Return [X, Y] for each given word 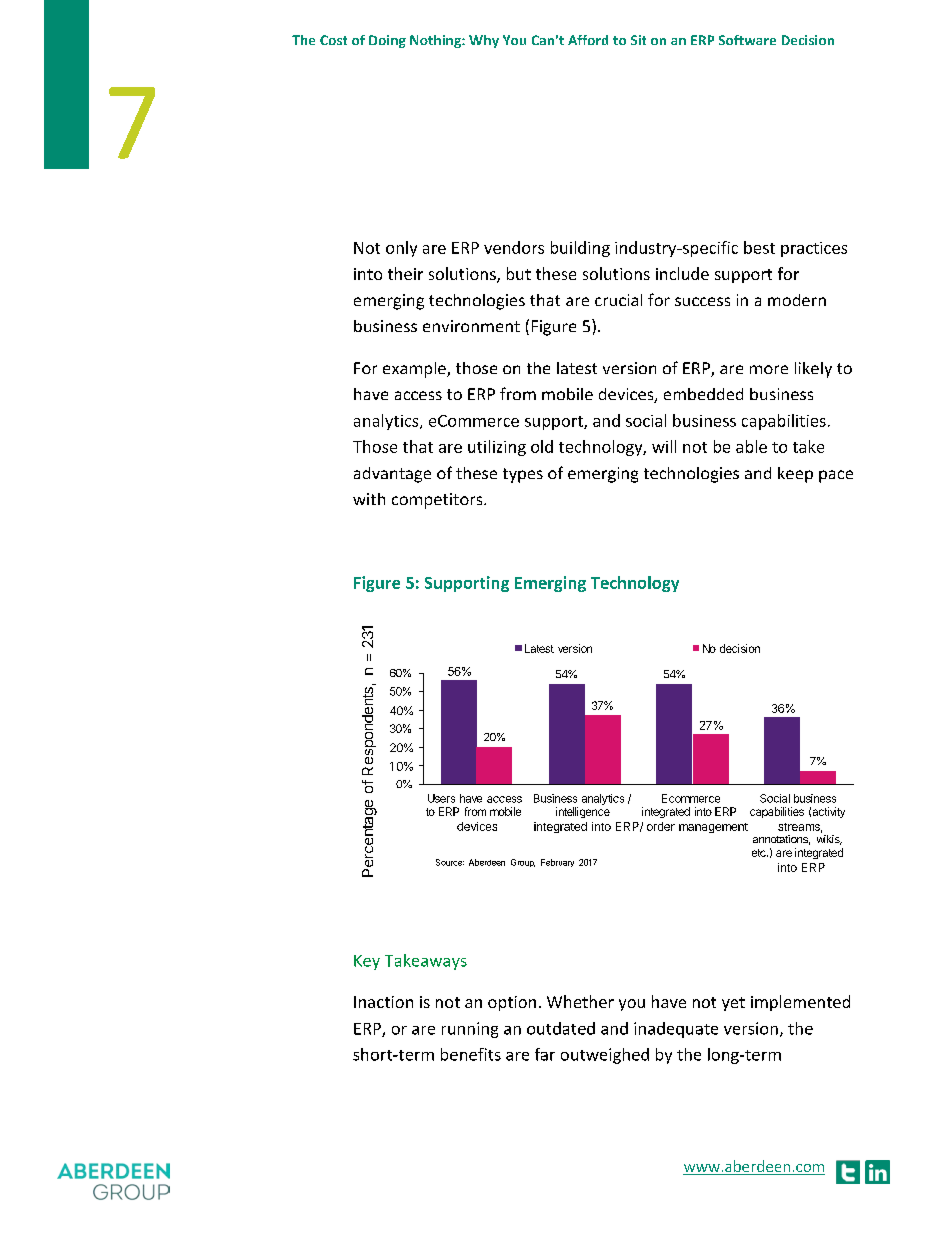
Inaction [383, 1002]
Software [747, 40]
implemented [800, 1003]
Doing [387, 41]
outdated [561, 1028]
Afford [588, 40]
